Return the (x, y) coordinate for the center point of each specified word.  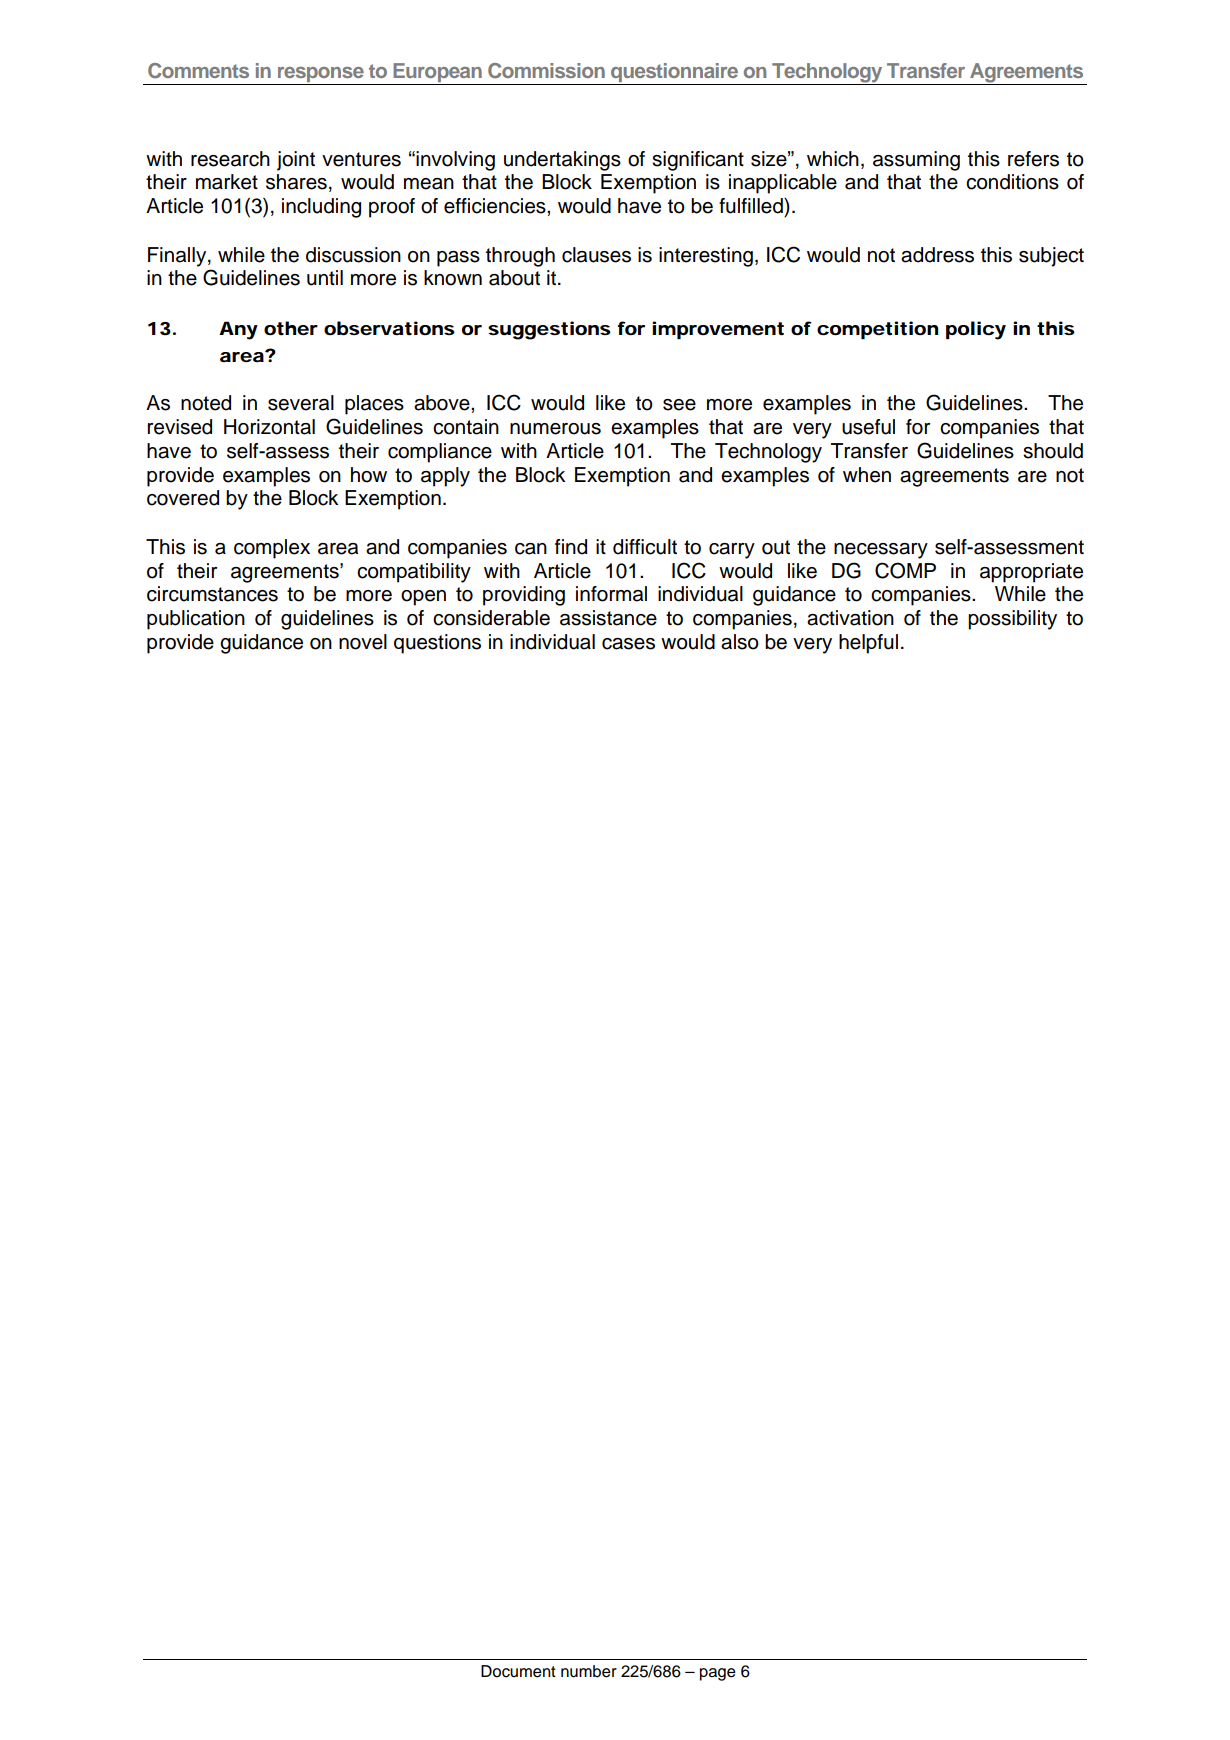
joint (296, 161)
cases (628, 644)
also (740, 642)
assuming (916, 161)
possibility (1012, 620)
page (718, 1674)
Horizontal (269, 427)
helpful (868, 644)
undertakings (562, 161)
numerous (555, 429)
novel (363, 642)
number (589, 1671)
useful (868, 427)
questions (437, 644)
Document (518, 1671)
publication (196, 620)
